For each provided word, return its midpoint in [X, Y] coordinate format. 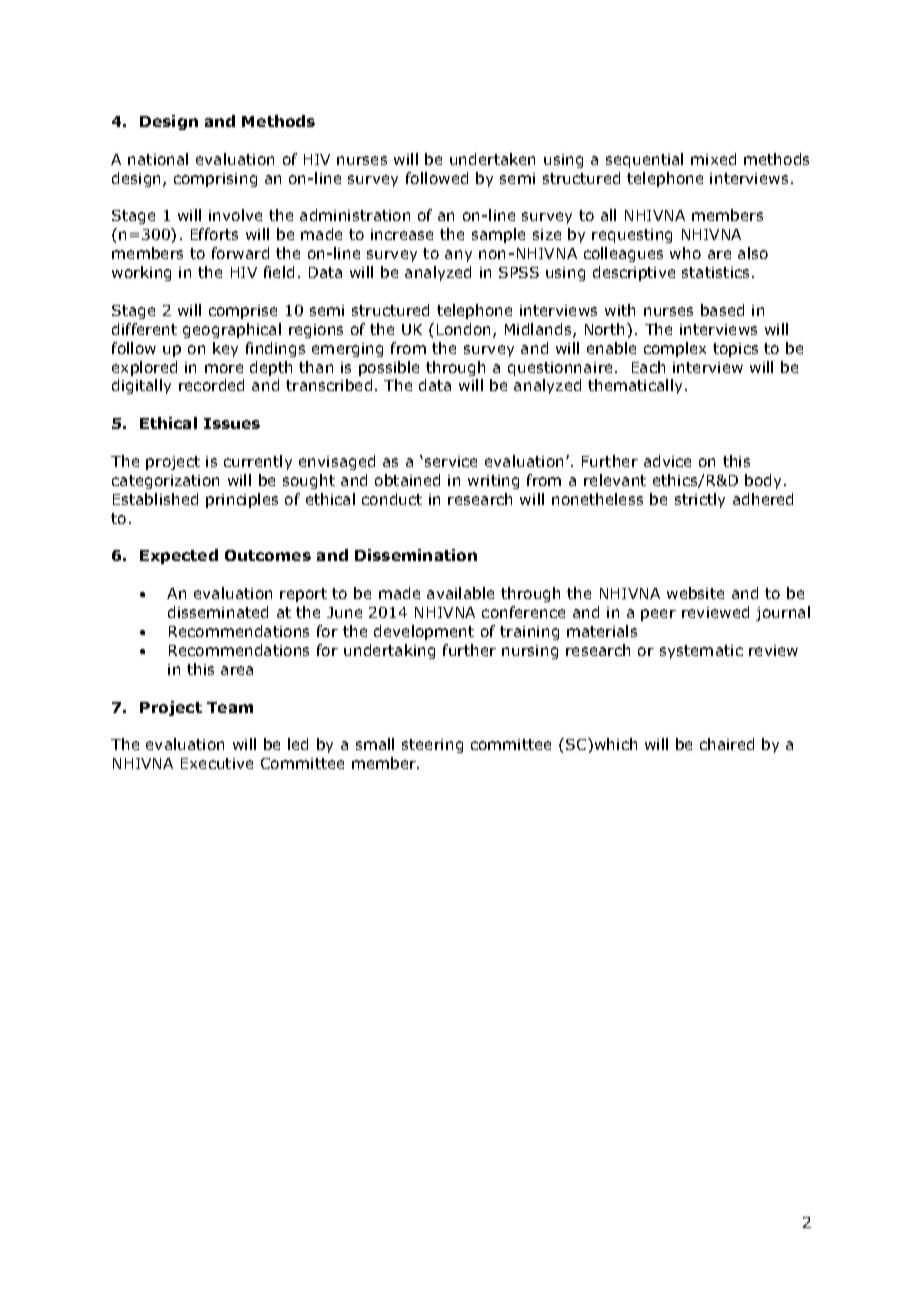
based [722, 310]
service [451, 461]
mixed [713, 159]
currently [258, 462]
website [695, 593]
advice [667, 461]
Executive [217, 763]
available [460, 593]
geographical [232, 330]
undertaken [492, 159]
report [303, 595]
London [465, 330]
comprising [215, 180]
